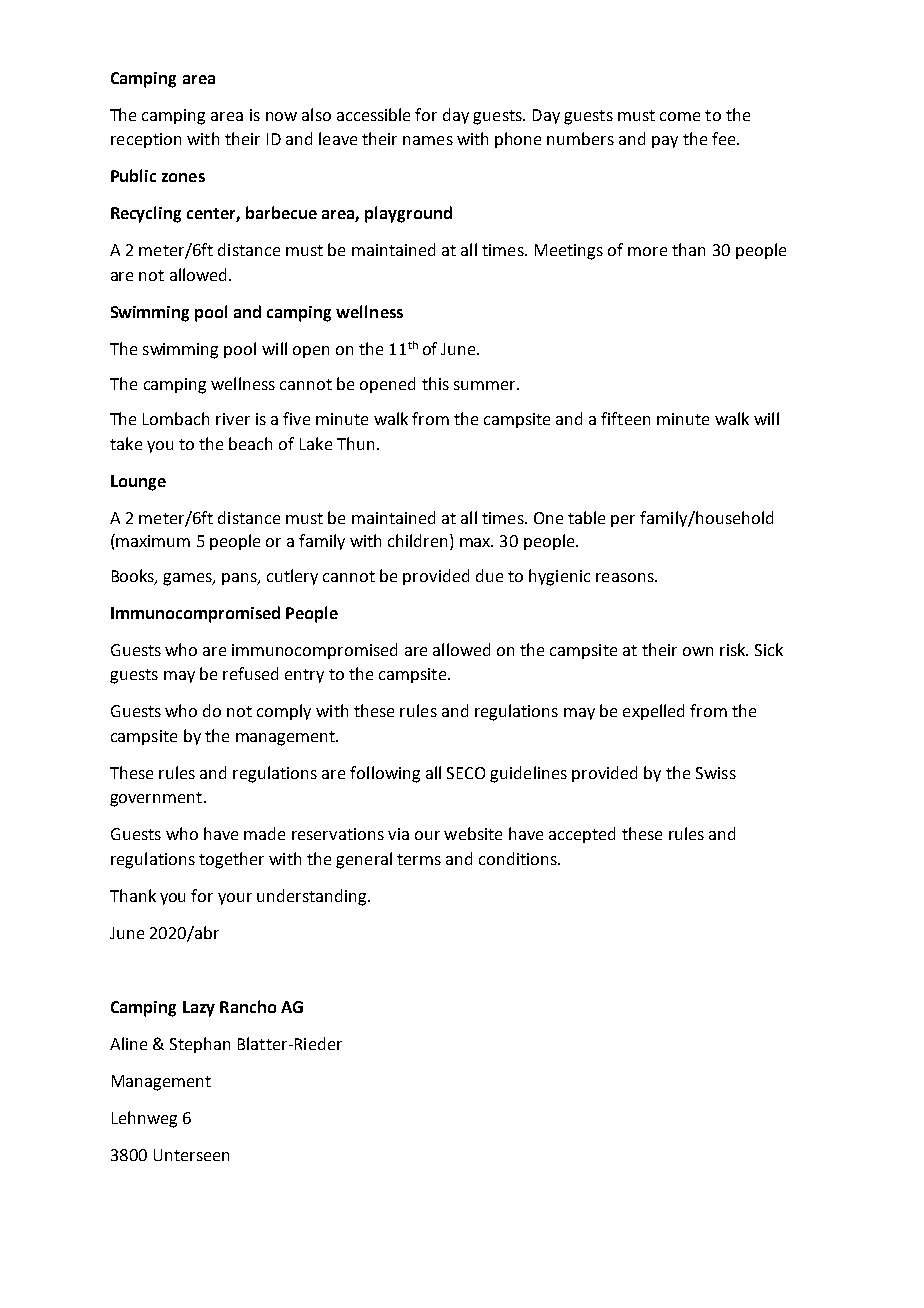  What do you see at coordinates (665, 142) in the screenshot?
I see `pay` at bounding box center [665, 142].
